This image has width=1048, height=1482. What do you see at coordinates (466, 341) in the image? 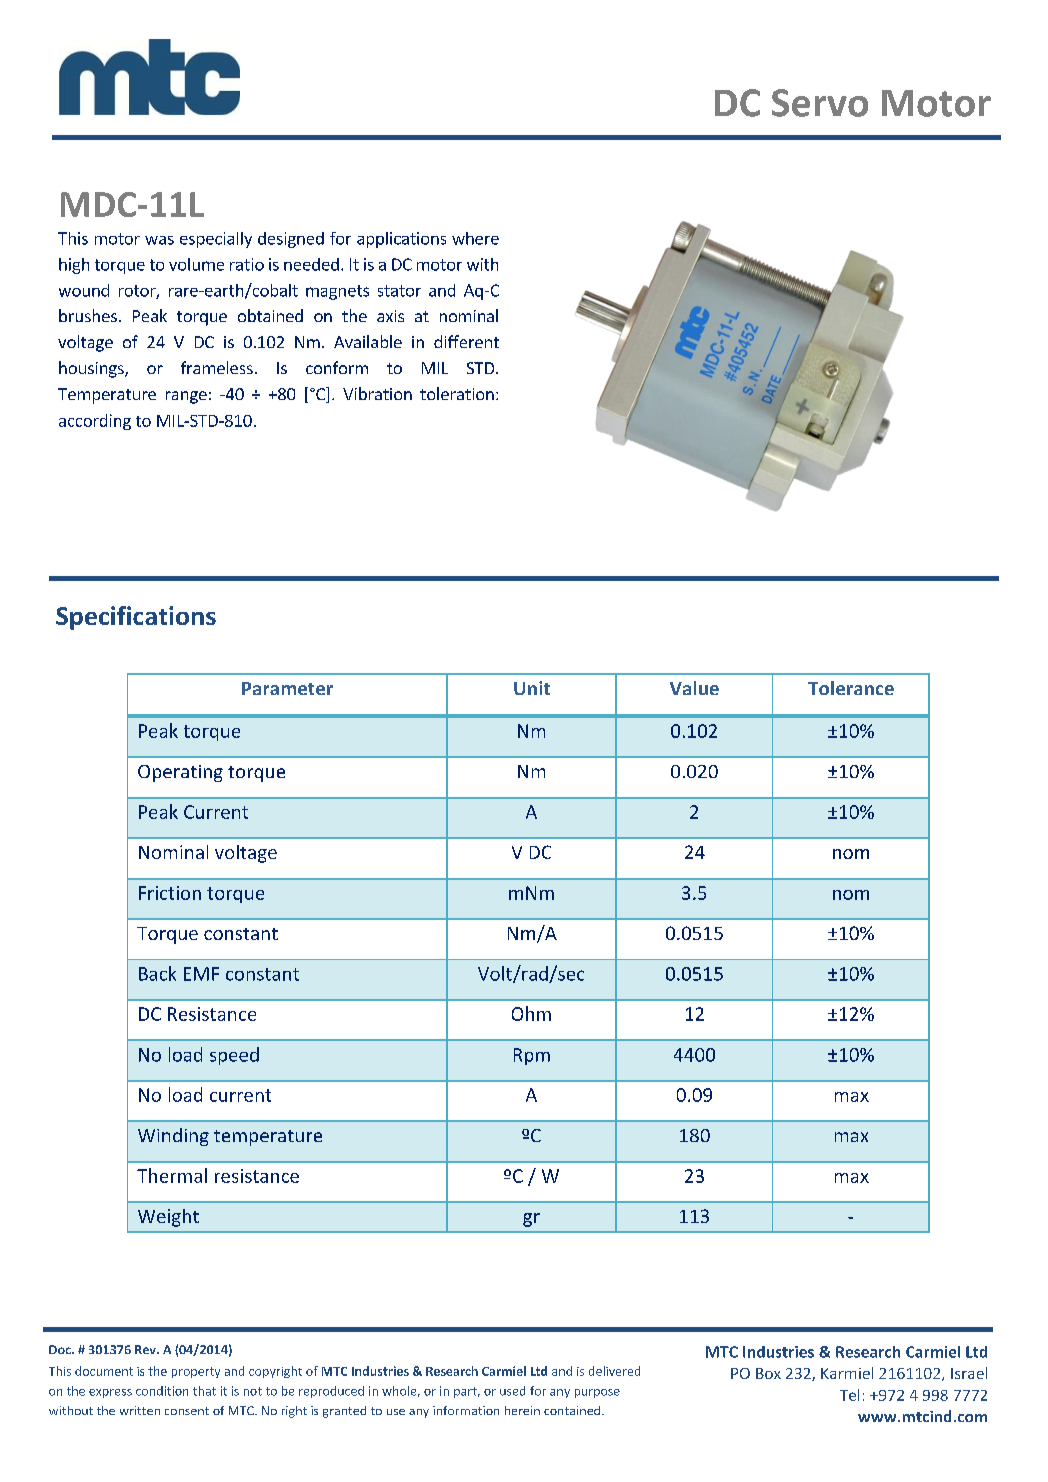
I see `different` at bounding box center [466, 341].
